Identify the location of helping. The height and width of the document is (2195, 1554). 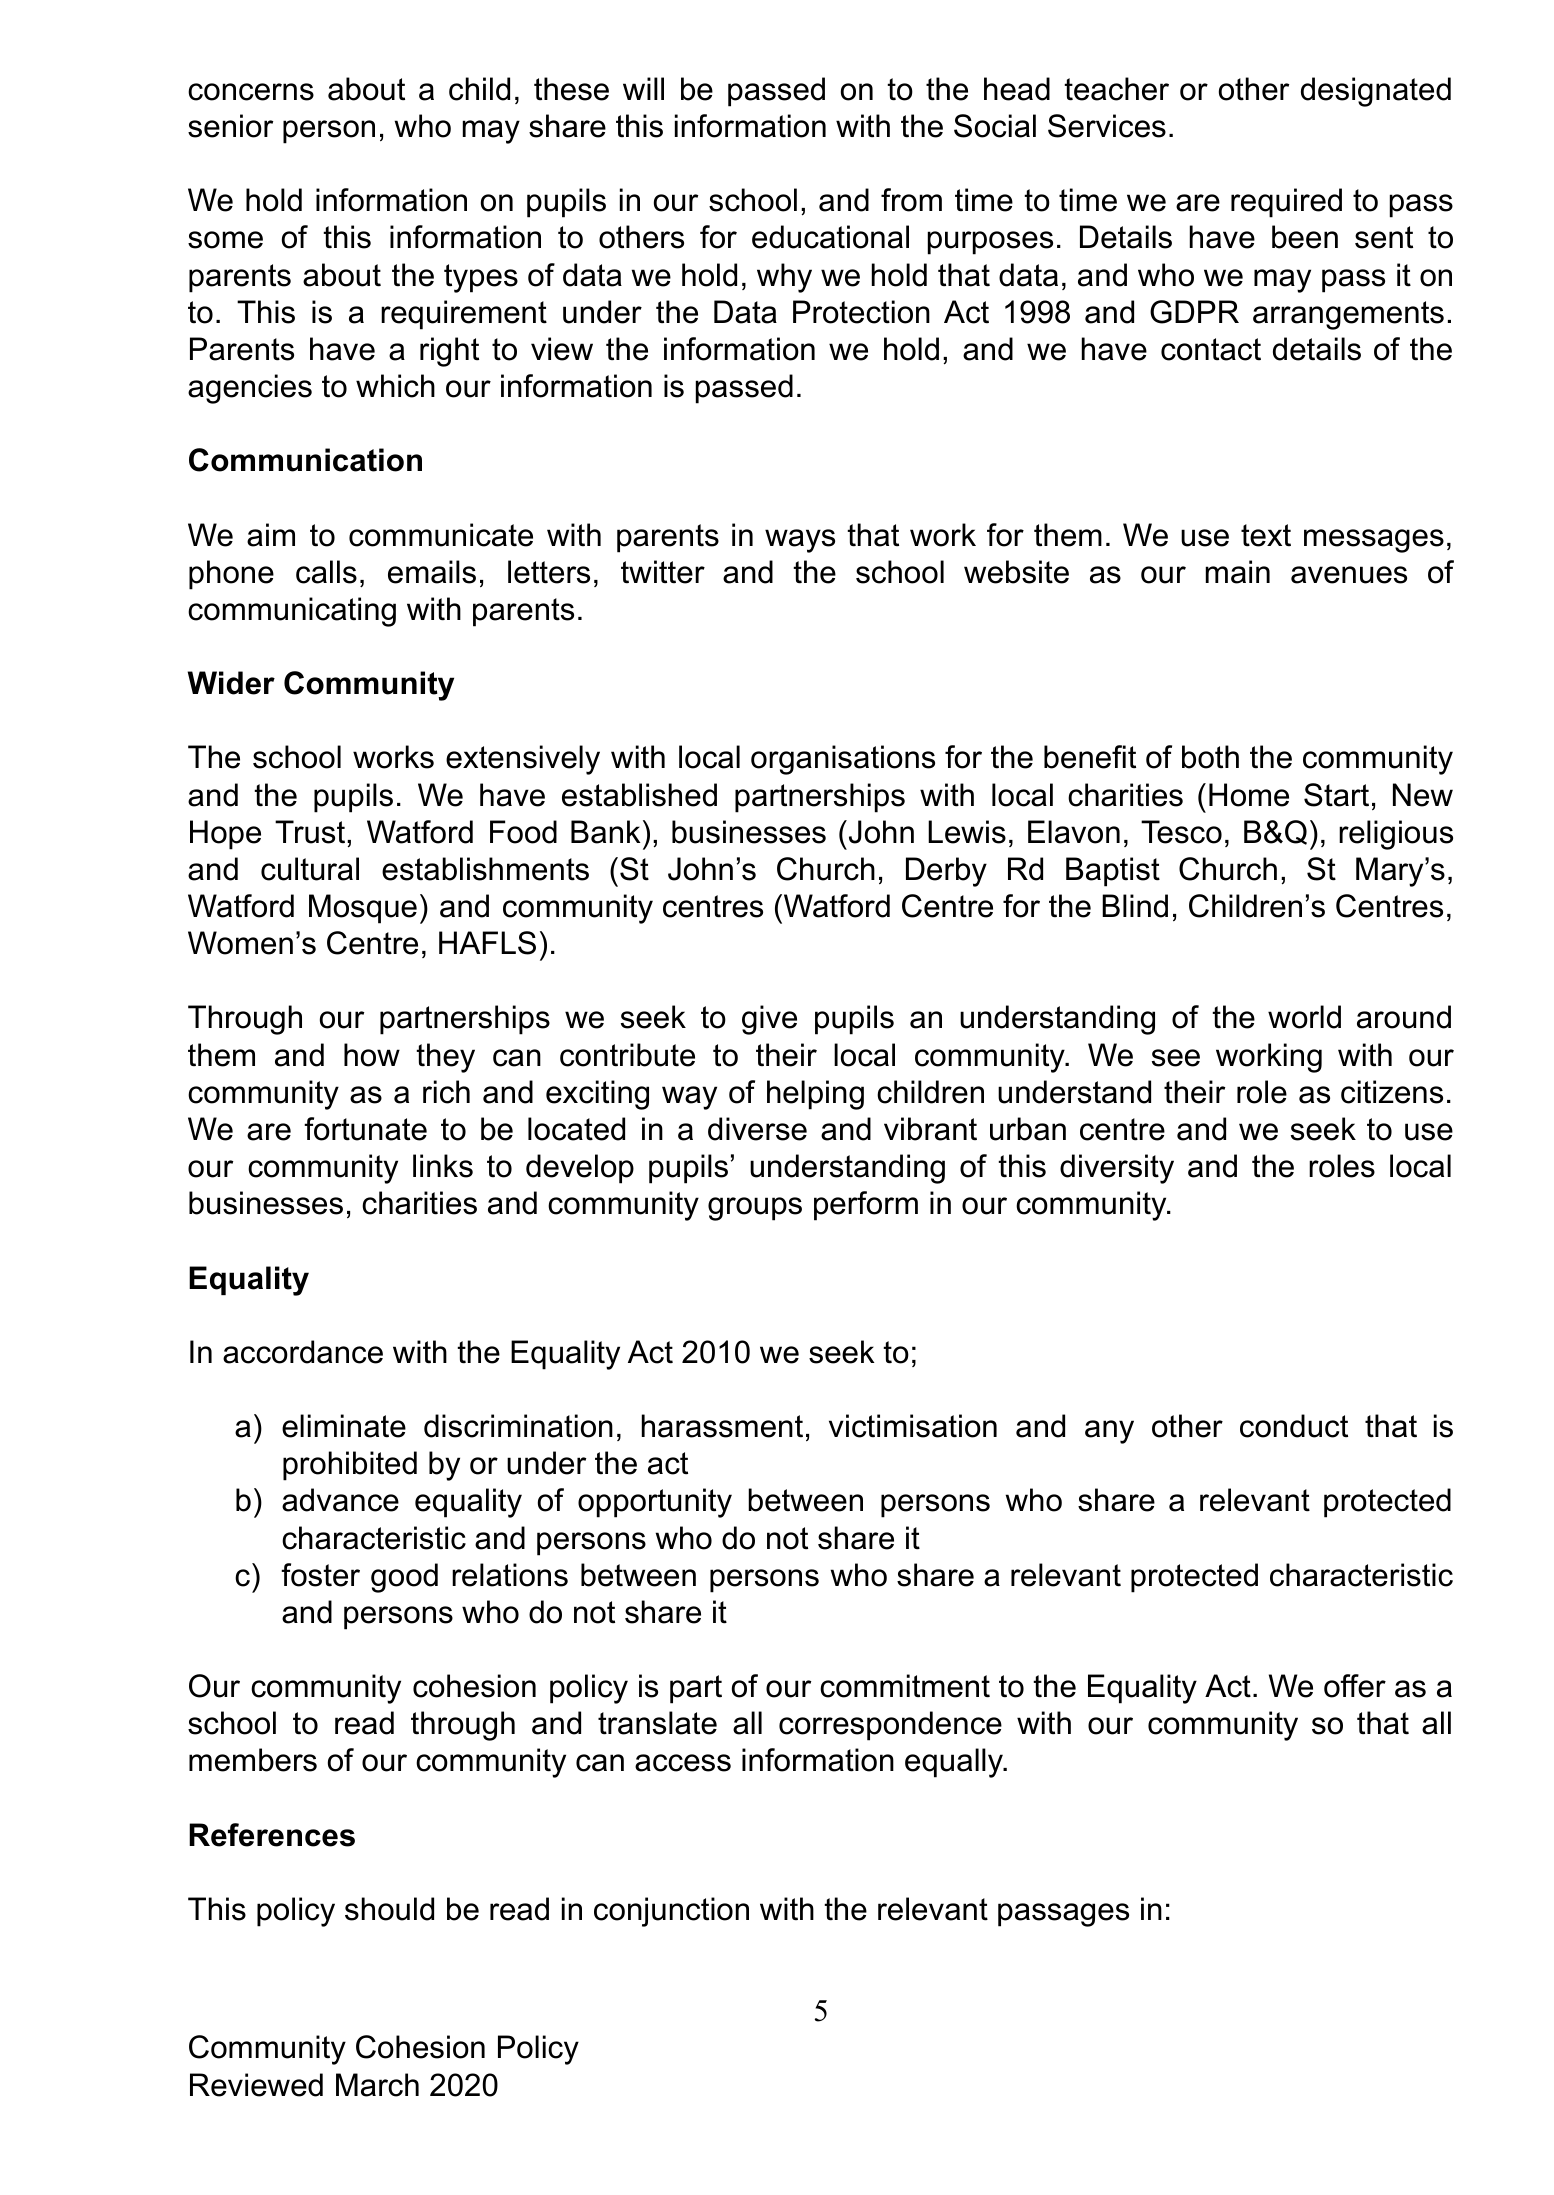
(815, 1095).
